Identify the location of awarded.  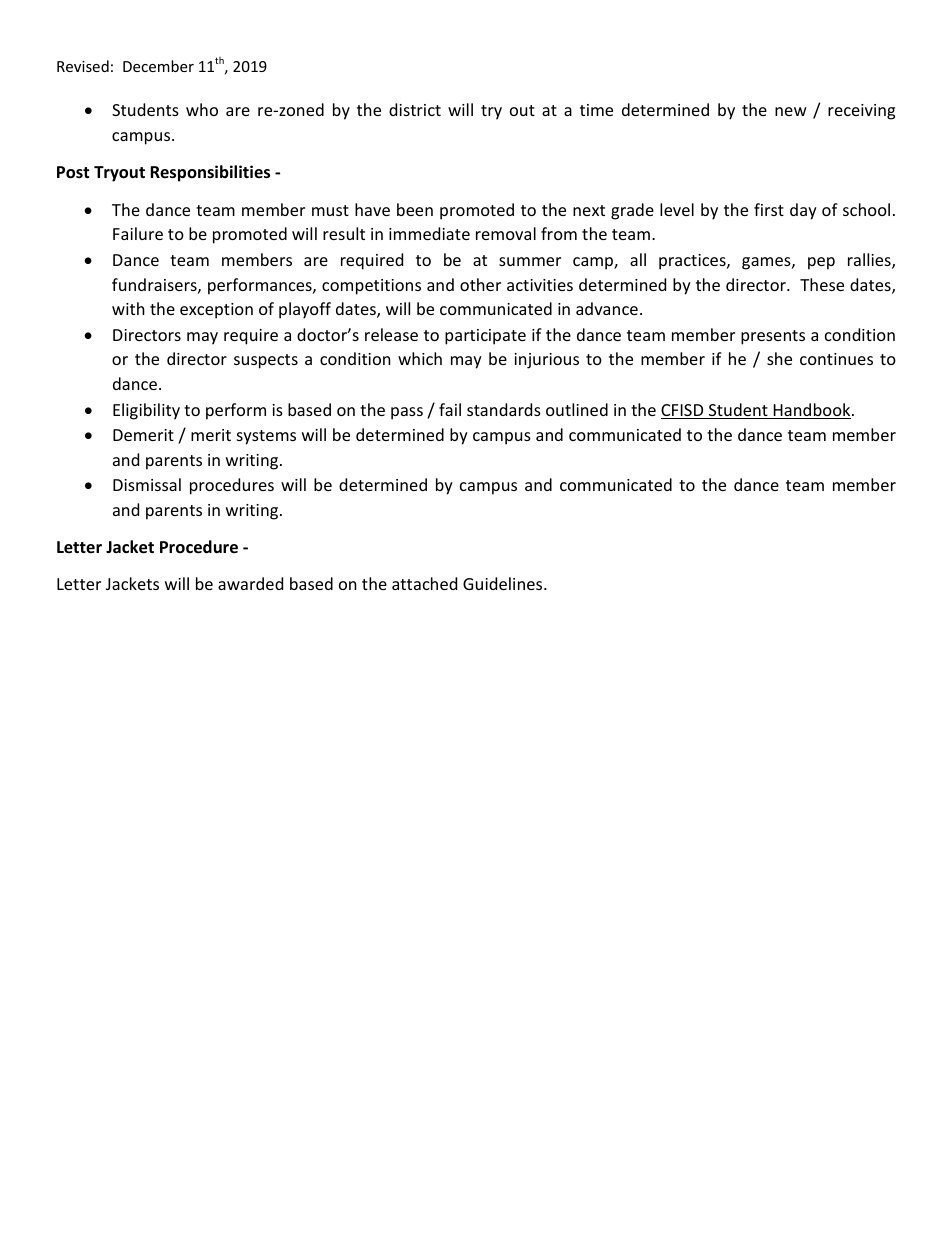
(250, 583).
